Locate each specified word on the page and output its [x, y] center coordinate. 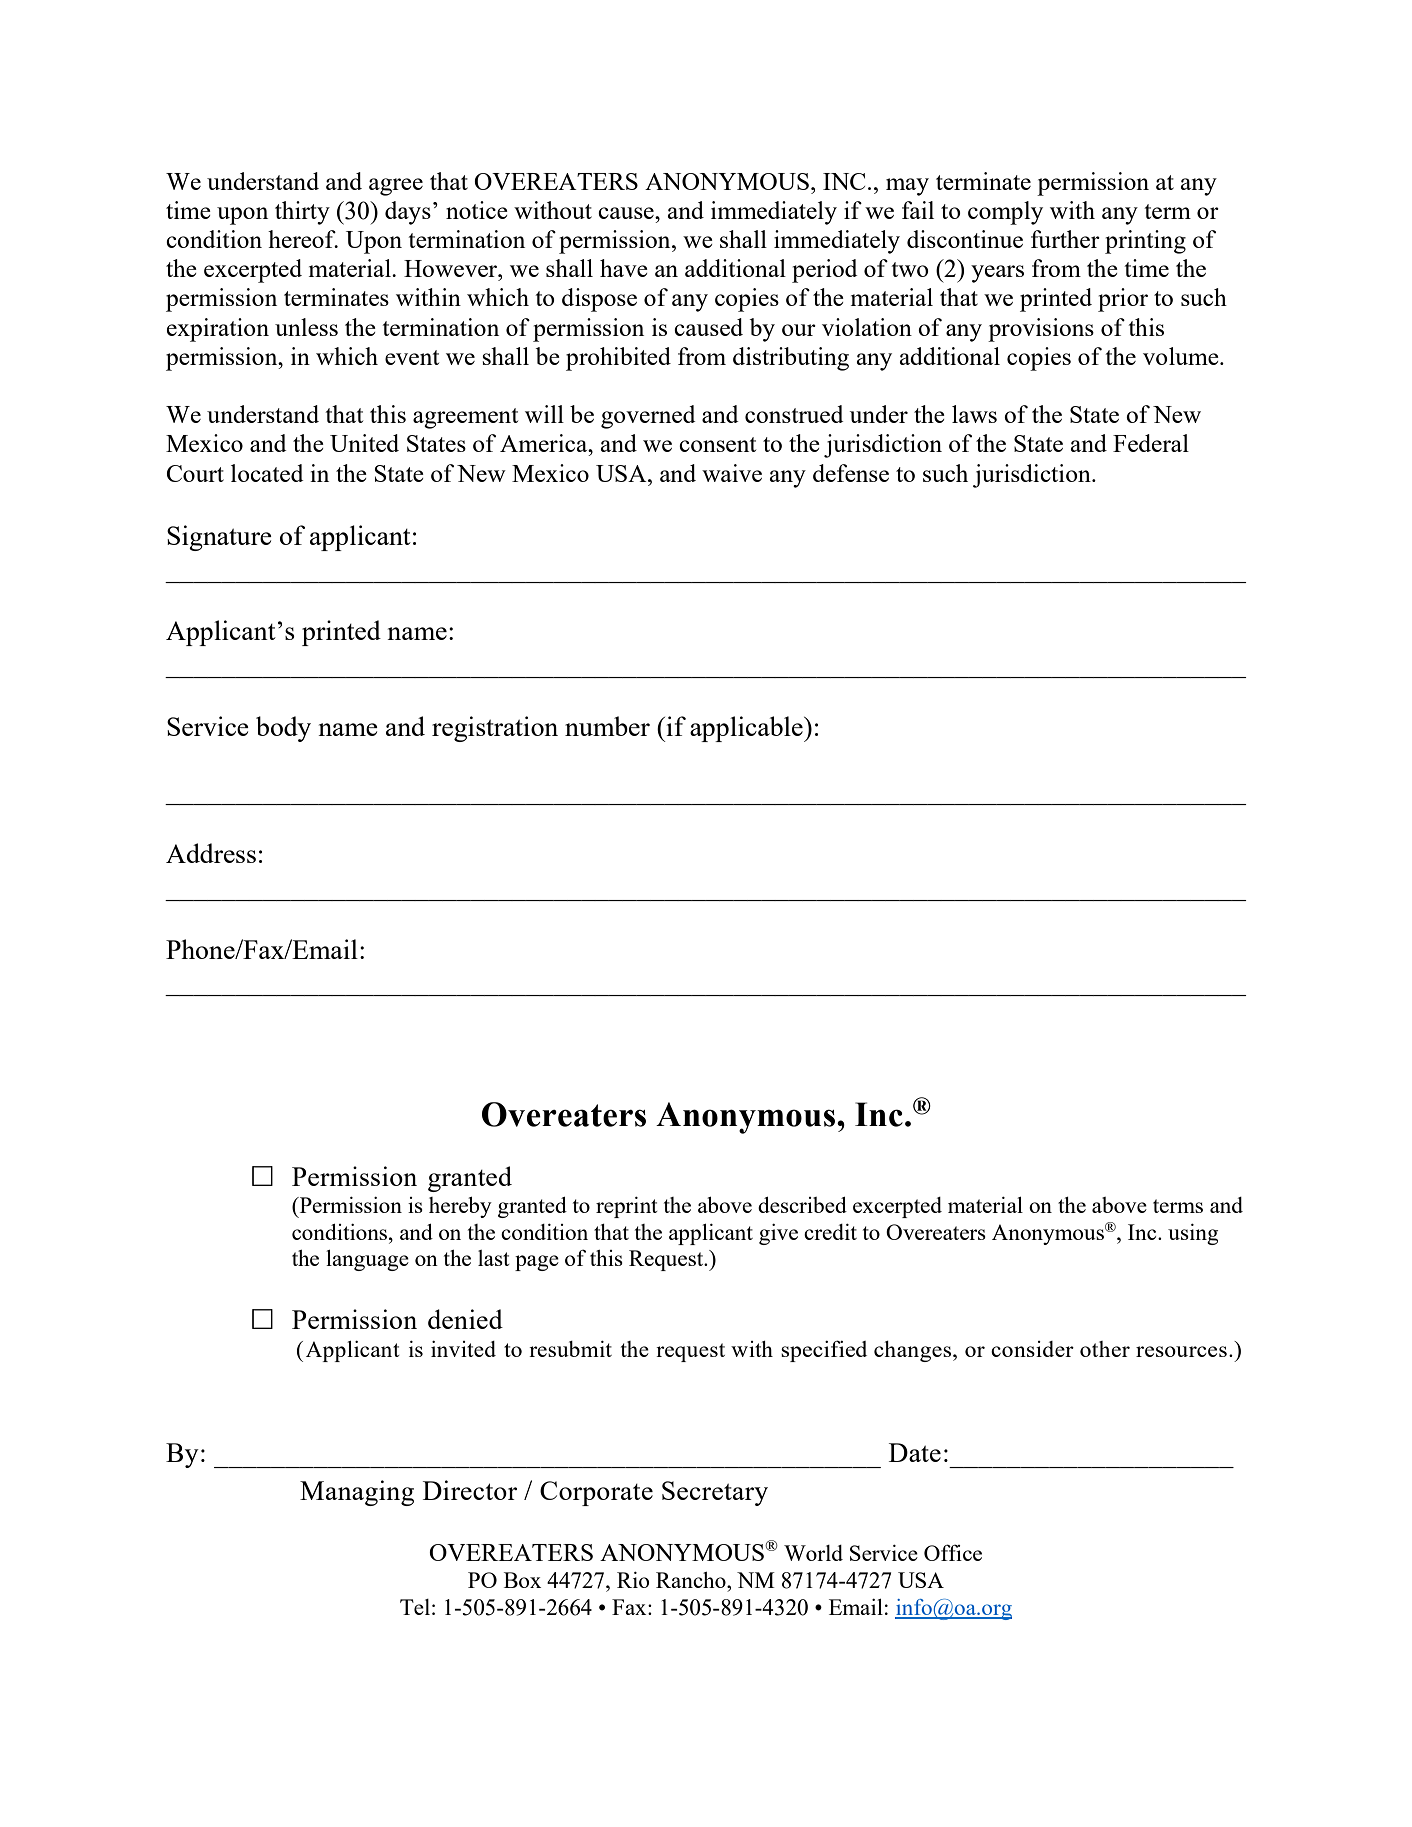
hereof [303, 239]
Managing [357, 1493]
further [1065, 239]
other [1105, 1349]
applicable [747, 729]
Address [211, 853]
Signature [219, 538]
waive [732, 473]
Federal [1151, 443]
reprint [627, 1207]
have [624, 268]
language [367, 1260]
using [1193, 1234]
